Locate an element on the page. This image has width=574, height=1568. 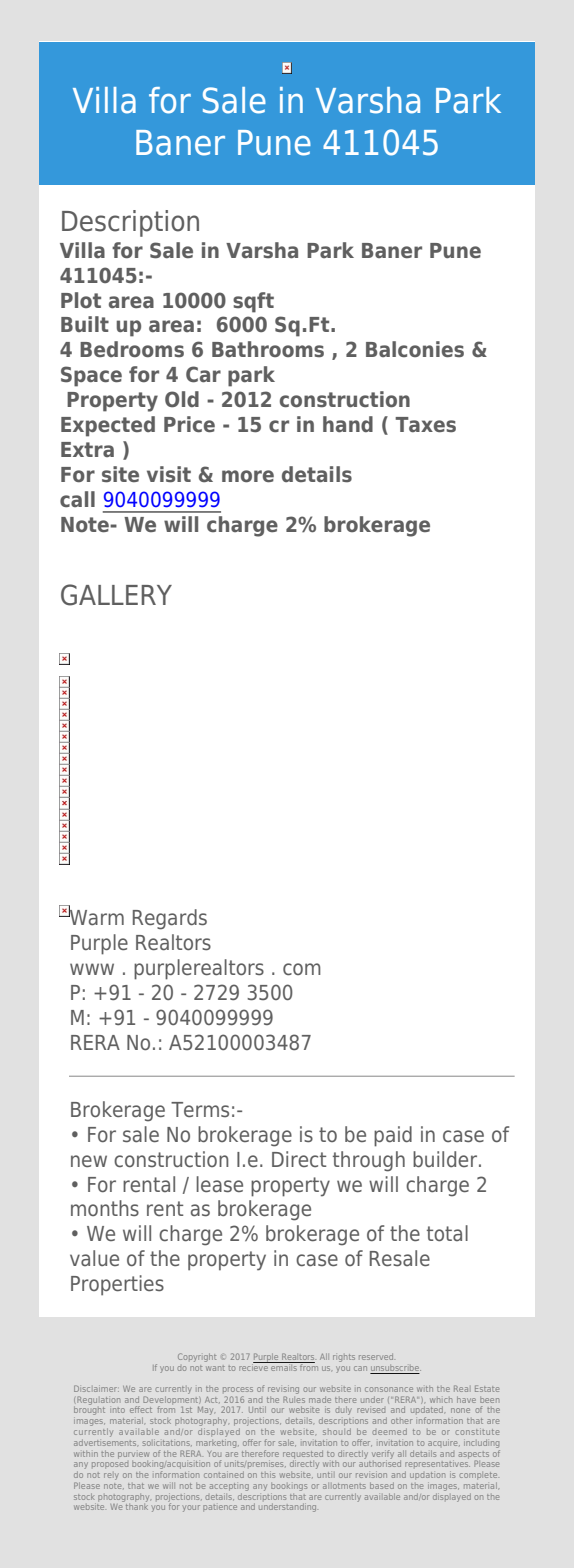
more is located at coordinates (248, 476).
